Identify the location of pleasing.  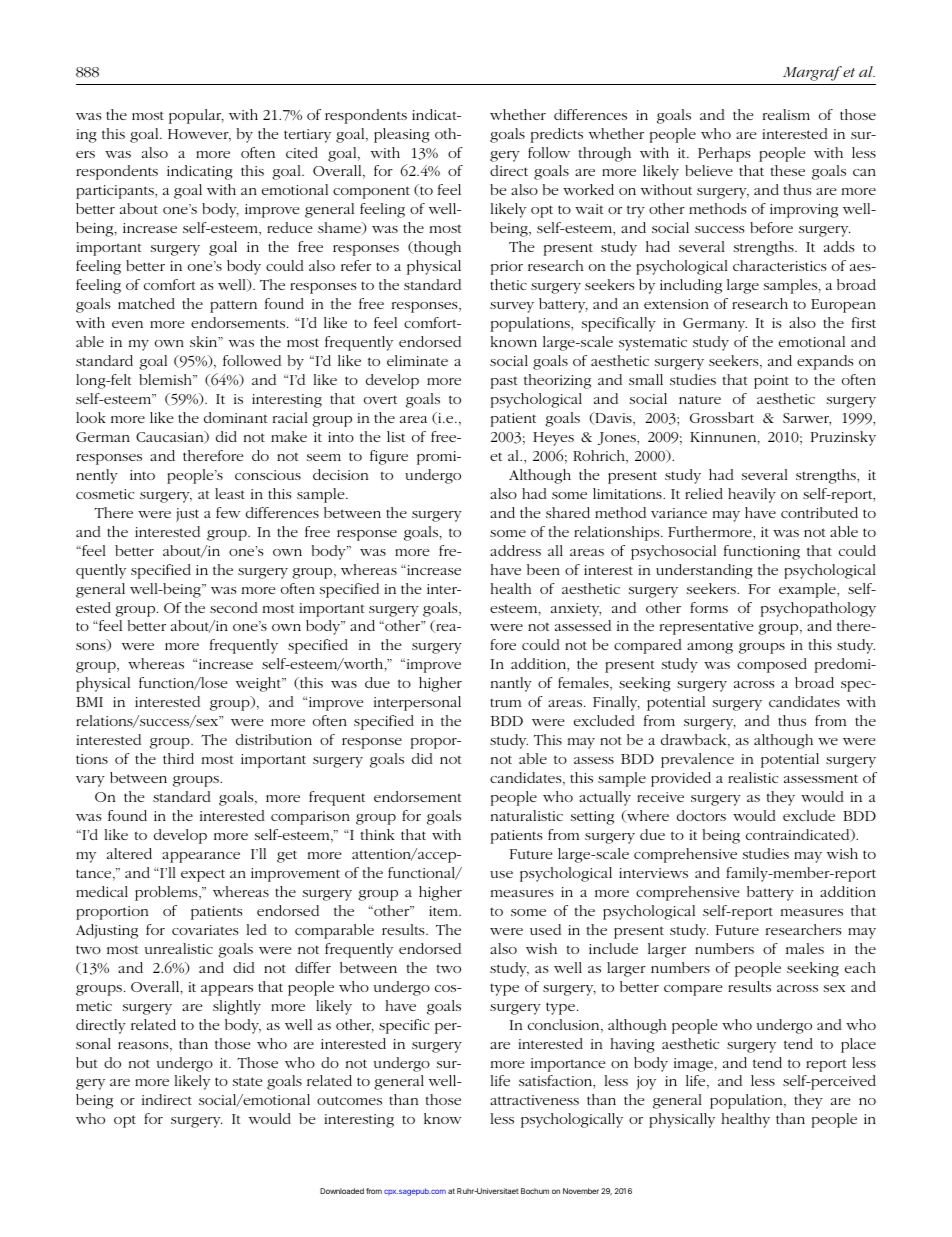
(402, 135).
